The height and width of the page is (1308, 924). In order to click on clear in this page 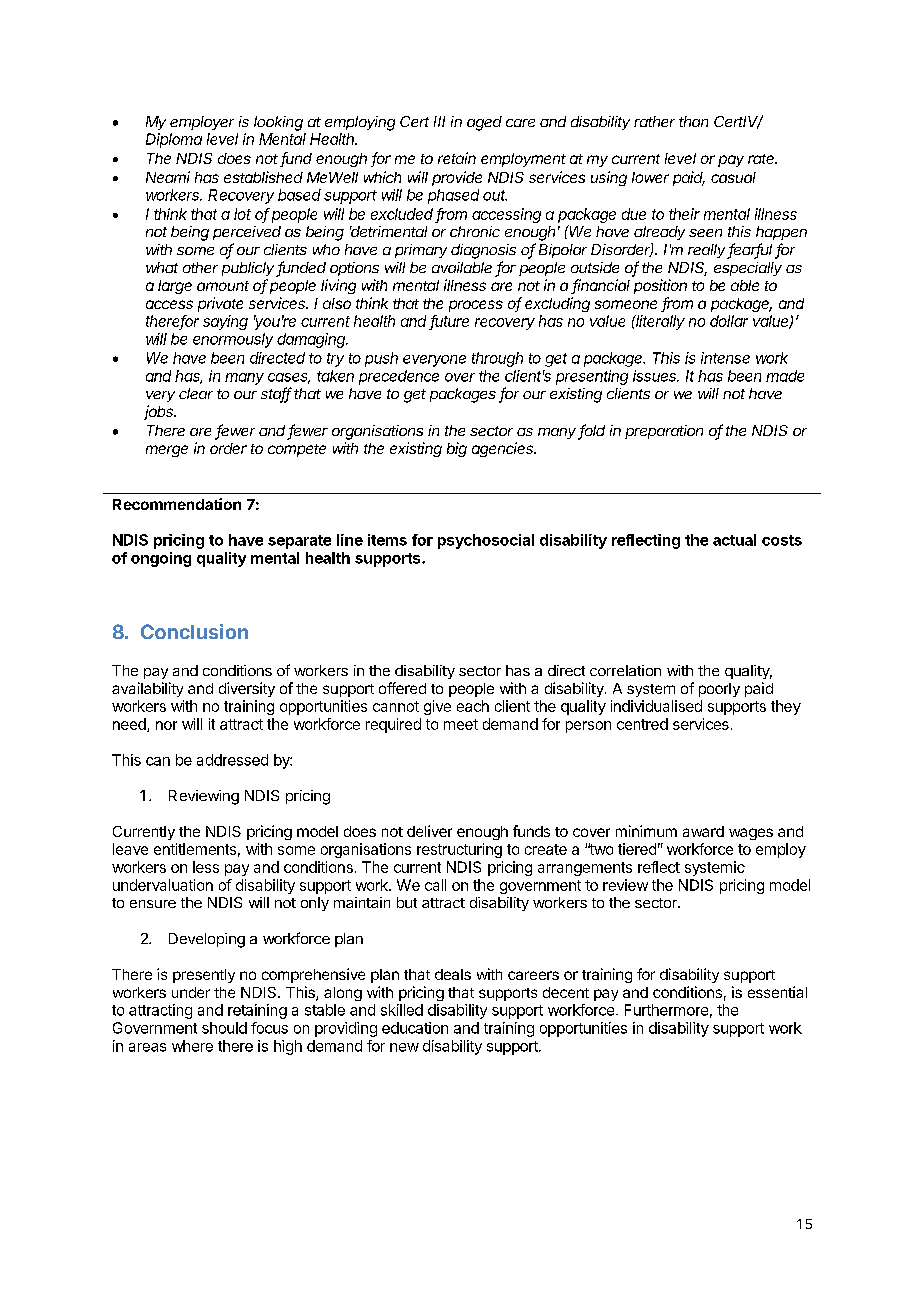, I will do `click(196, 393)`.
